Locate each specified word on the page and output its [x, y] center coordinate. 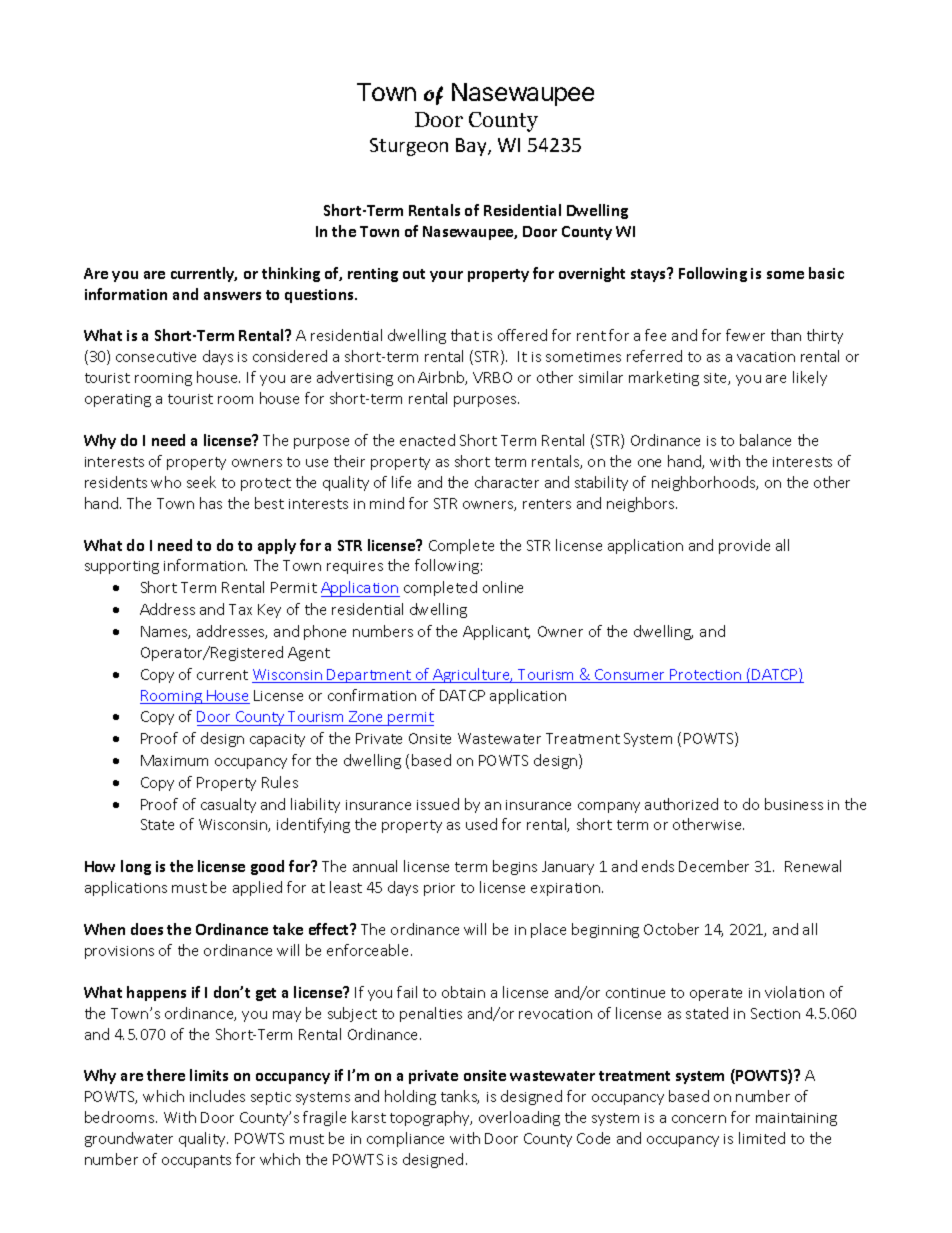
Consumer [630, 676]
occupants [196, 1161]
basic [826, 273]
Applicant [496, 632]
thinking [291, 274]
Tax [240, 609]
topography [431, 1118]
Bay [472, 147]
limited [762, 1138]
